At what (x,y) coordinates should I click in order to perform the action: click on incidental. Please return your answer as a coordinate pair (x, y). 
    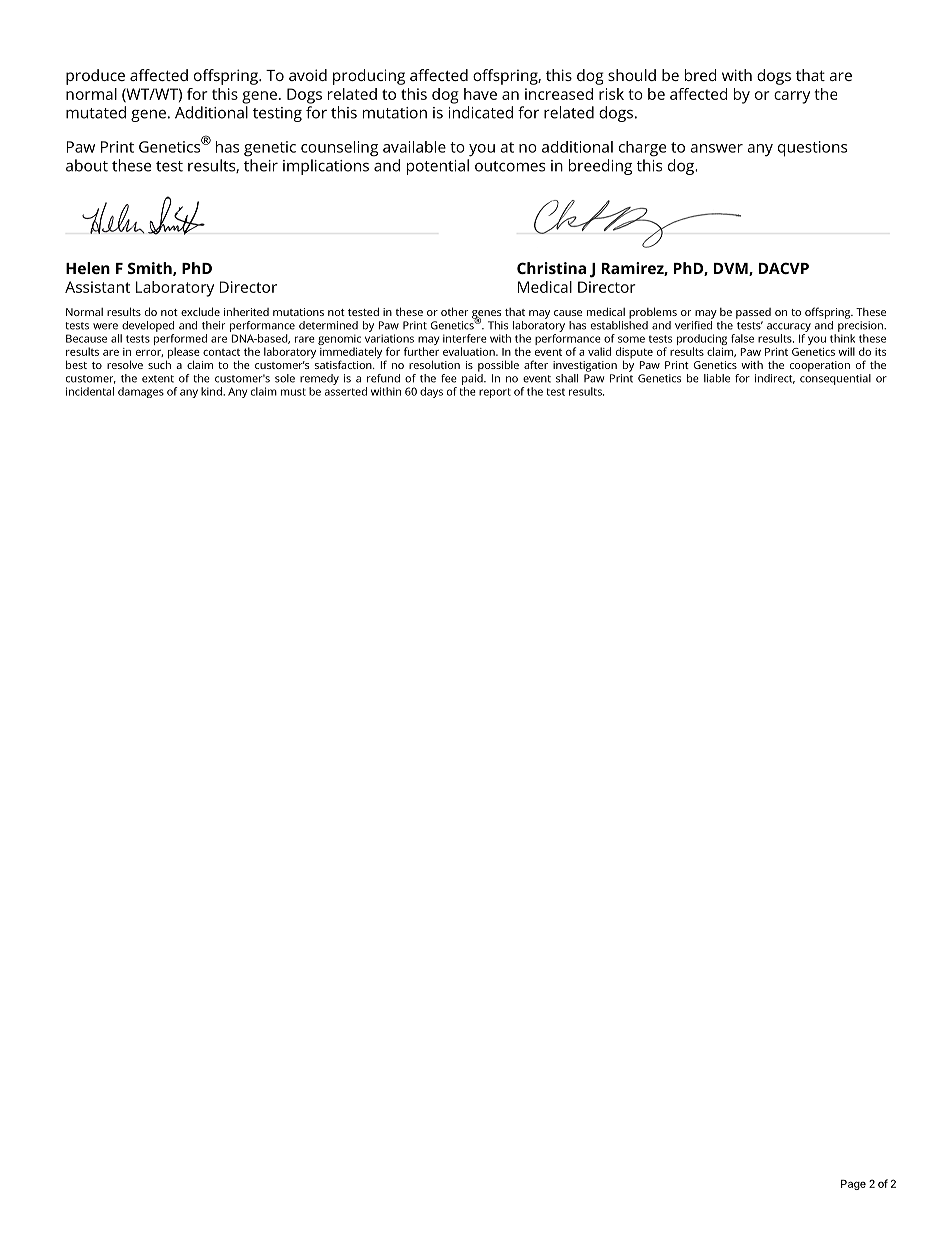
    Looking at the image, I should click on (90, 391).
